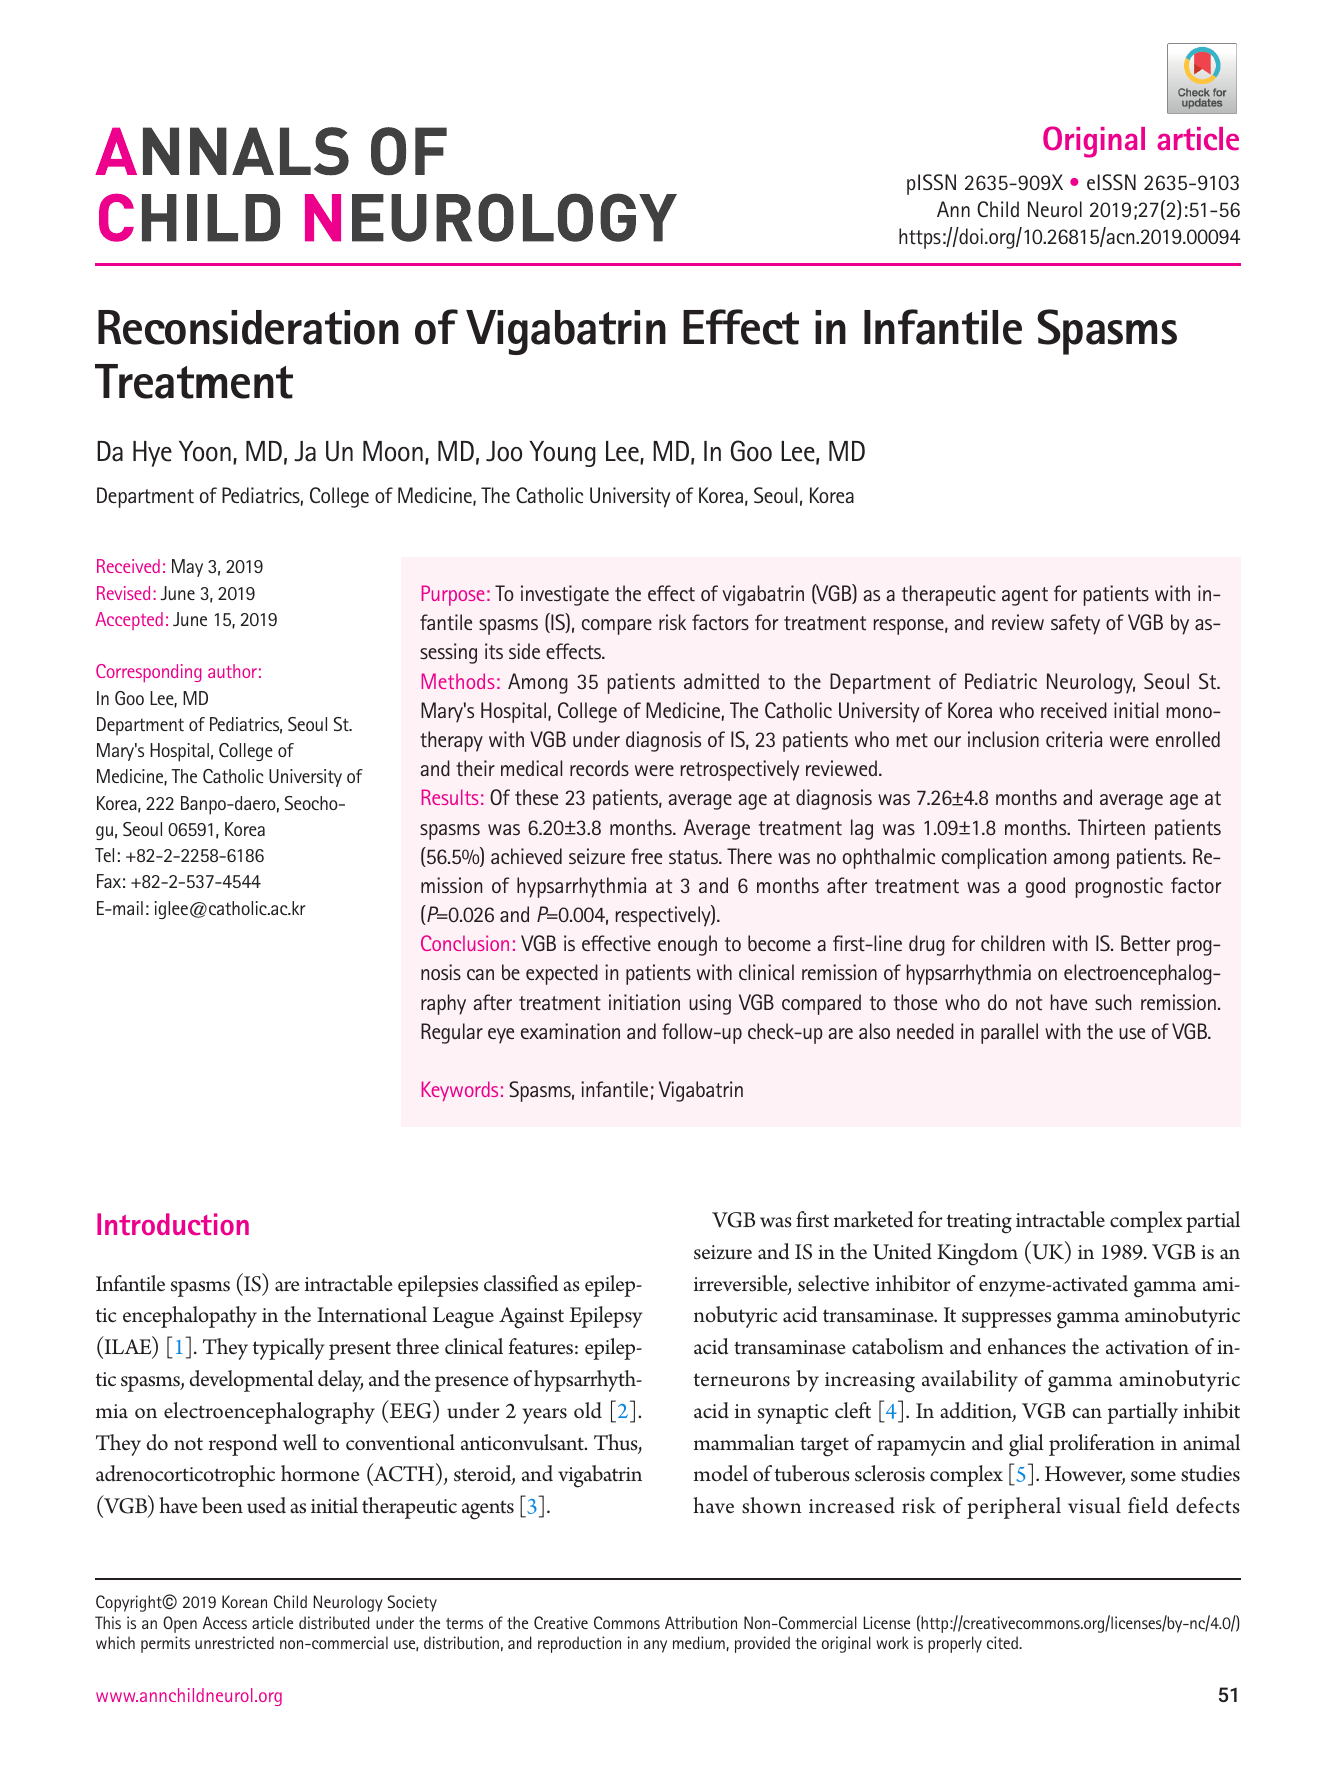 The image size is (1336, 1781). Describe the element at coordinates (562, 454) in the screenshot. I see `Young` at that location.
